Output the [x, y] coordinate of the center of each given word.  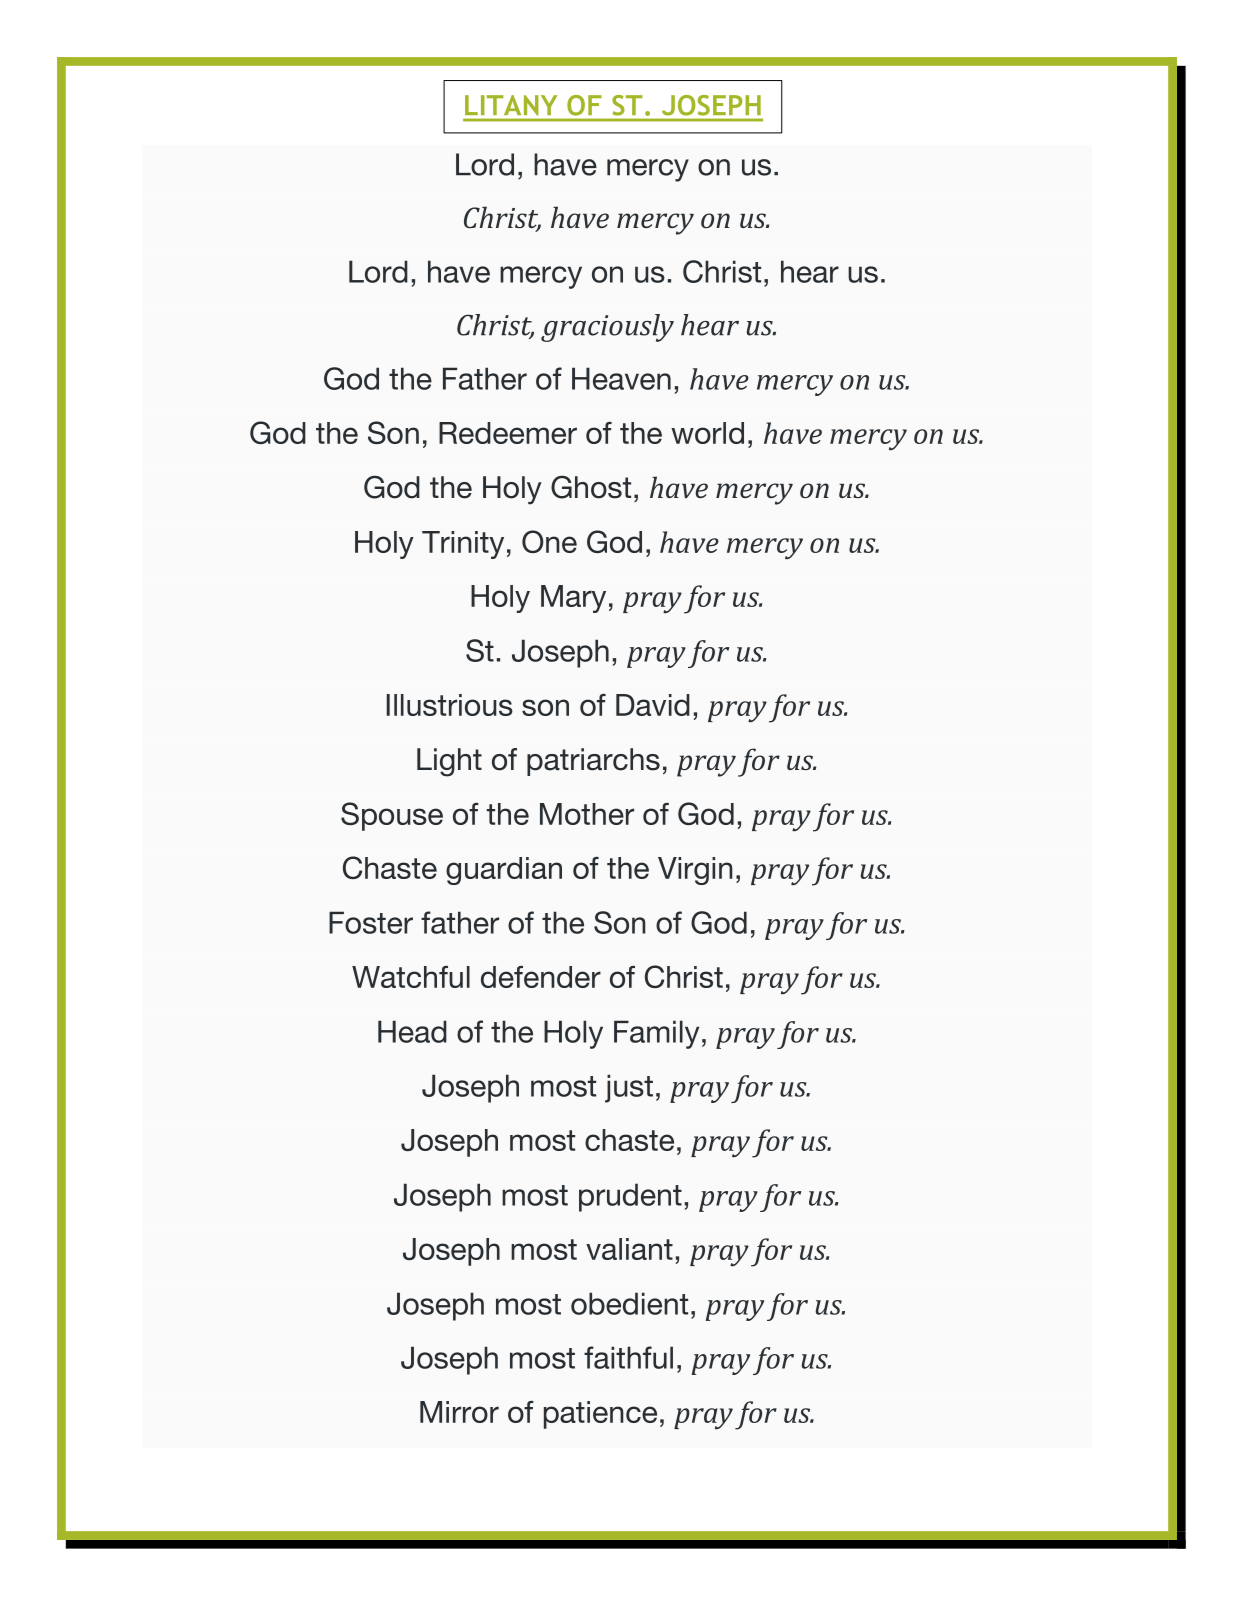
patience [600, 1415]
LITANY [511, 105]
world [707, 433]
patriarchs [593, 762]
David [653, 705]
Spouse [392, 816]
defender [541, 976]
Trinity [463, 545]
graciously [607, 328]
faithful [628, 1357]
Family [656, 1034]
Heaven [621, 378]
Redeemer [508, 433]
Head [412, 1031]
